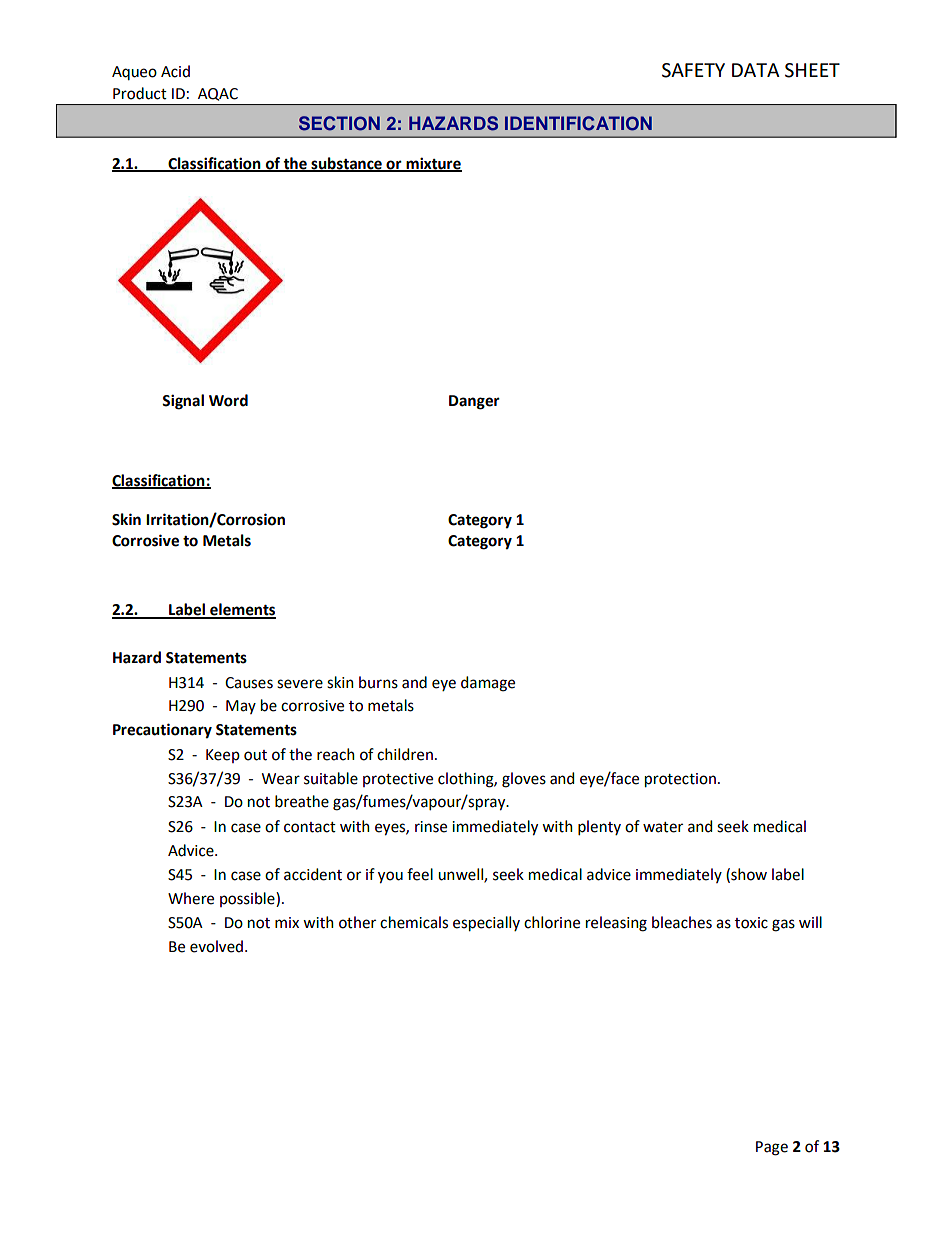 This screenshot has width=952, height=1233. What do you see at coordinates (524, 780) in the screenshot?
I see `gloves` at bounding box center [524, 780].
